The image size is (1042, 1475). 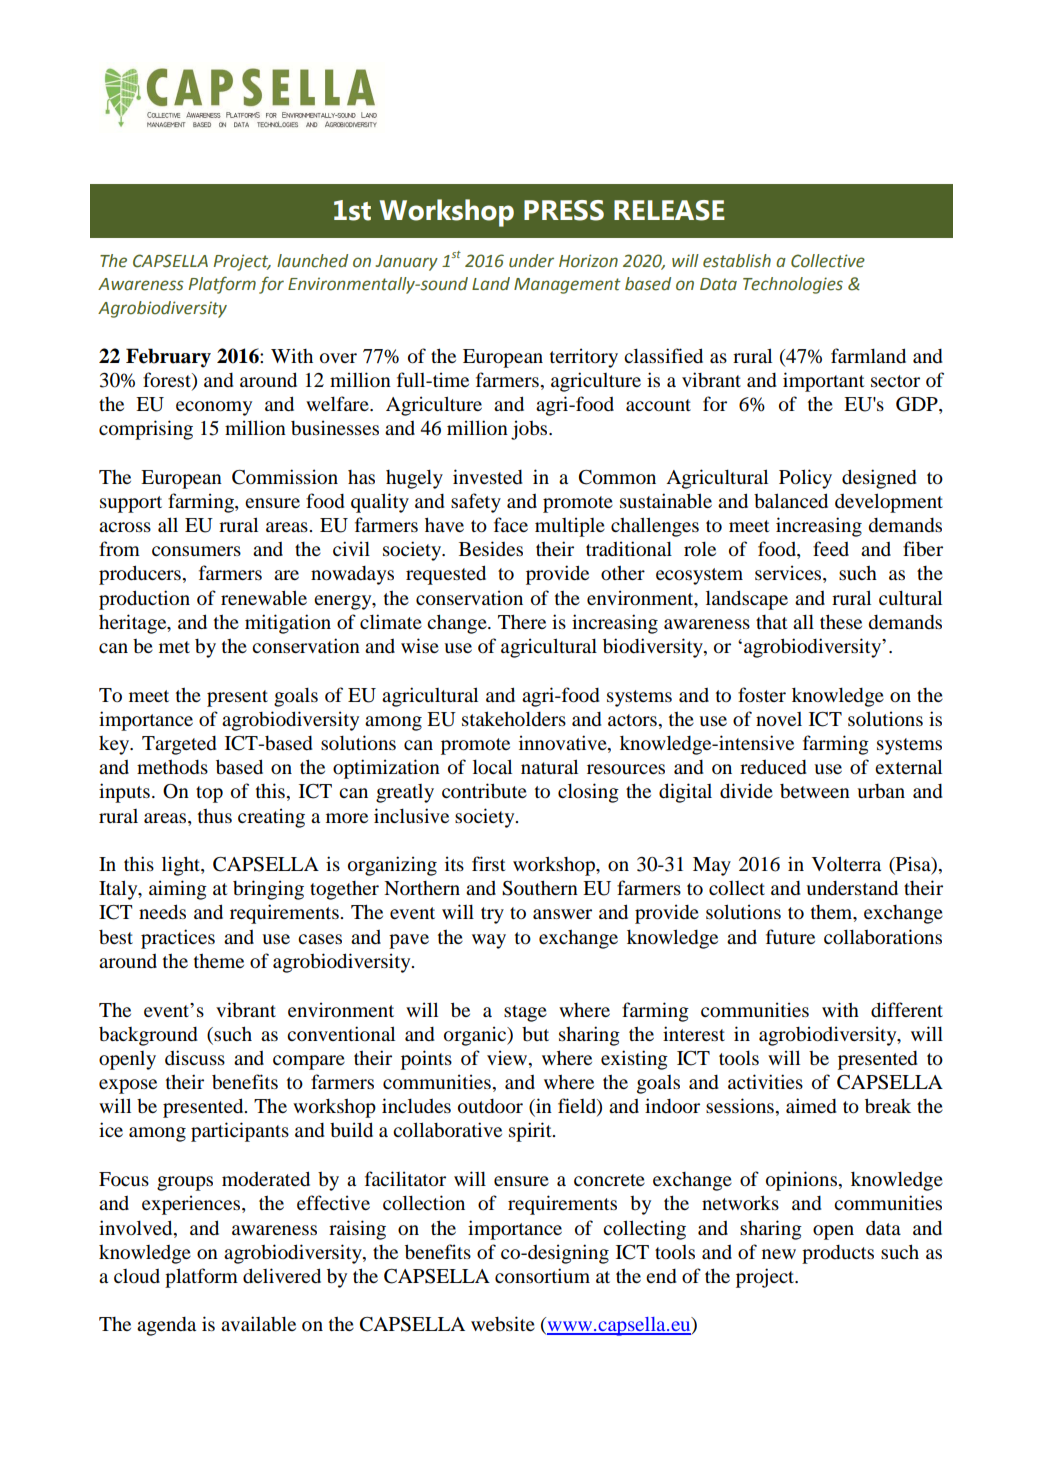 What do you see at coordinates (312, 261) in the image?
I see `launched` at bounding box center [312, 261].
